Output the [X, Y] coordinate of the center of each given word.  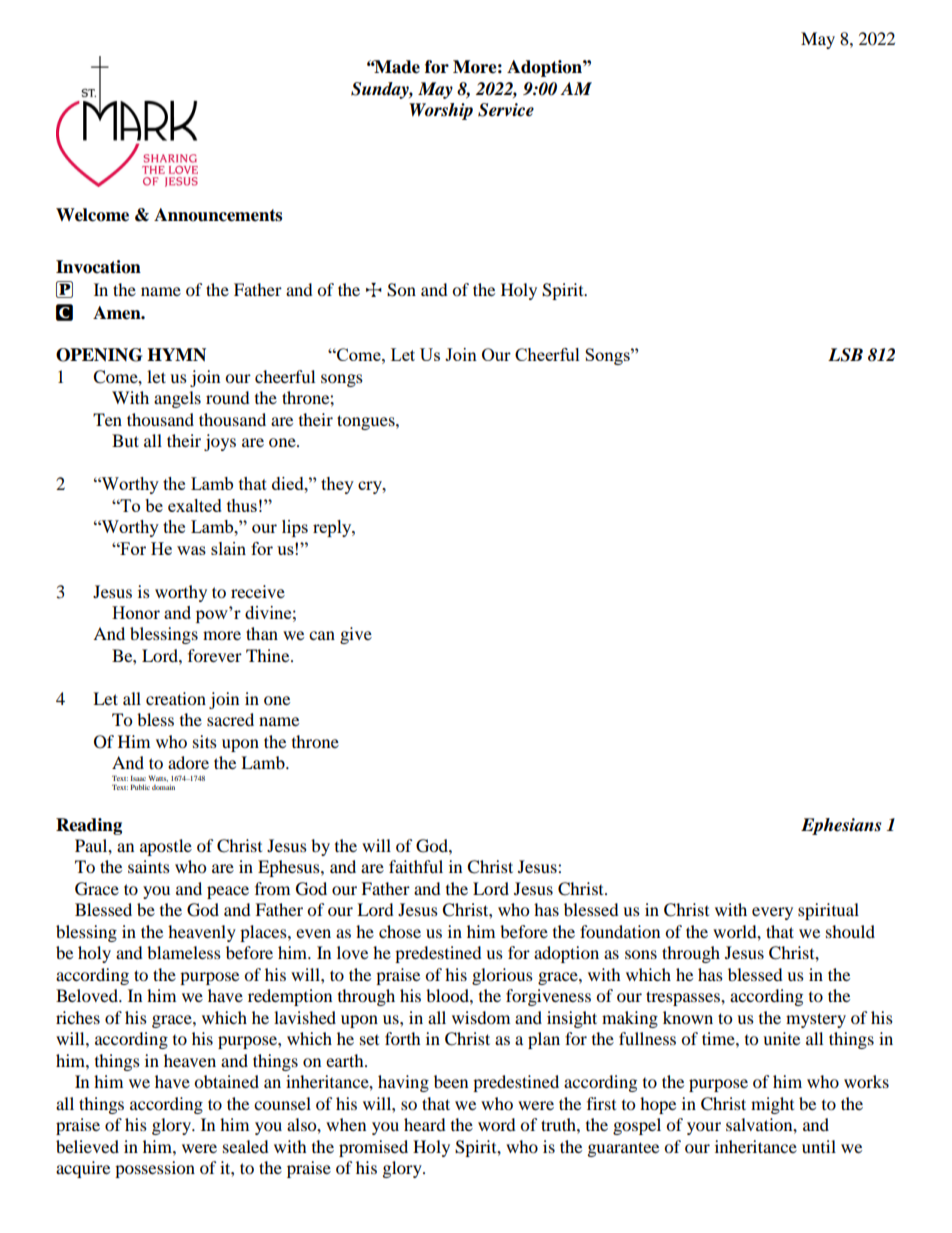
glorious [502, 976]
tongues [367, 422]
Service [506, 110]
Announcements [218, 215]
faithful [416, 866]
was [191, 550]
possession [155, 1169]
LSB [845, 355]
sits [205, 741]
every [772, 913]
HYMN [176, 355]
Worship [441, 111]
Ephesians [841, 826]
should [850, 931]
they [337, 485]
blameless [184, 952]
